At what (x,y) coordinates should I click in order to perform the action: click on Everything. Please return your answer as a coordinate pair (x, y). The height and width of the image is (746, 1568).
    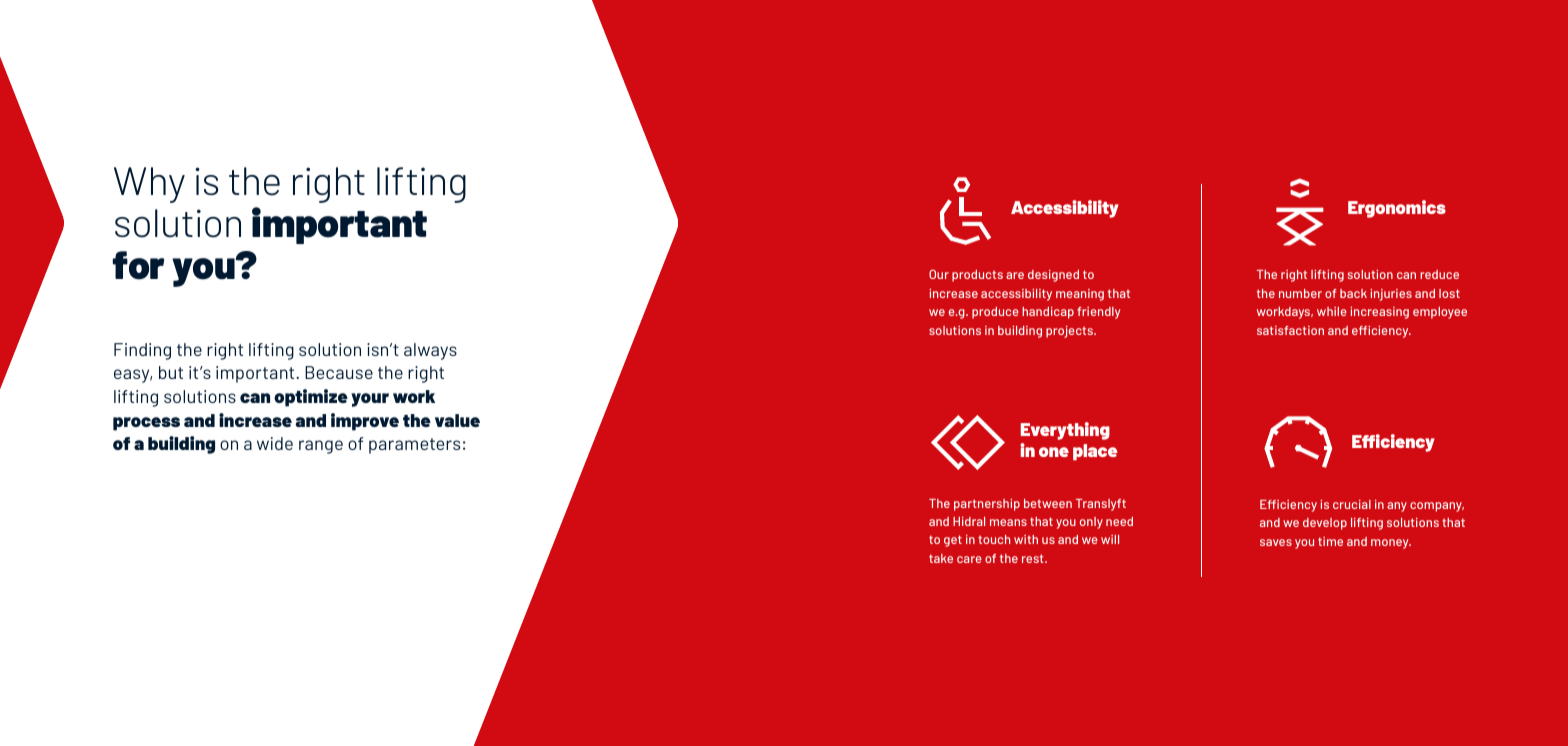
    Looking at the image, I should click on (1065, 431).
